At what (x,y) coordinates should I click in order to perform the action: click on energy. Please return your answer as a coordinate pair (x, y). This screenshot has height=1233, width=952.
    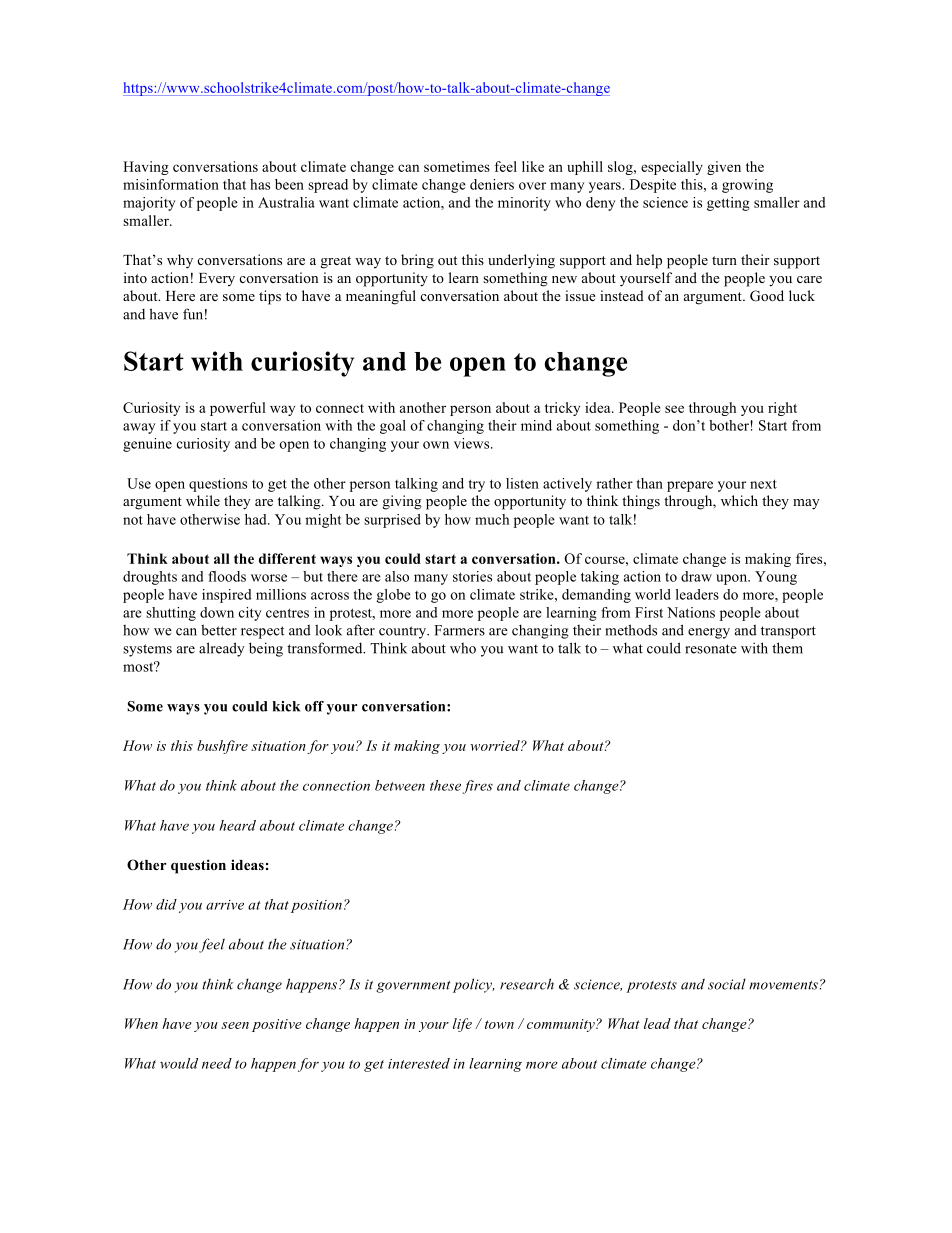
    Looking at the image, I should click on (709, 633).
